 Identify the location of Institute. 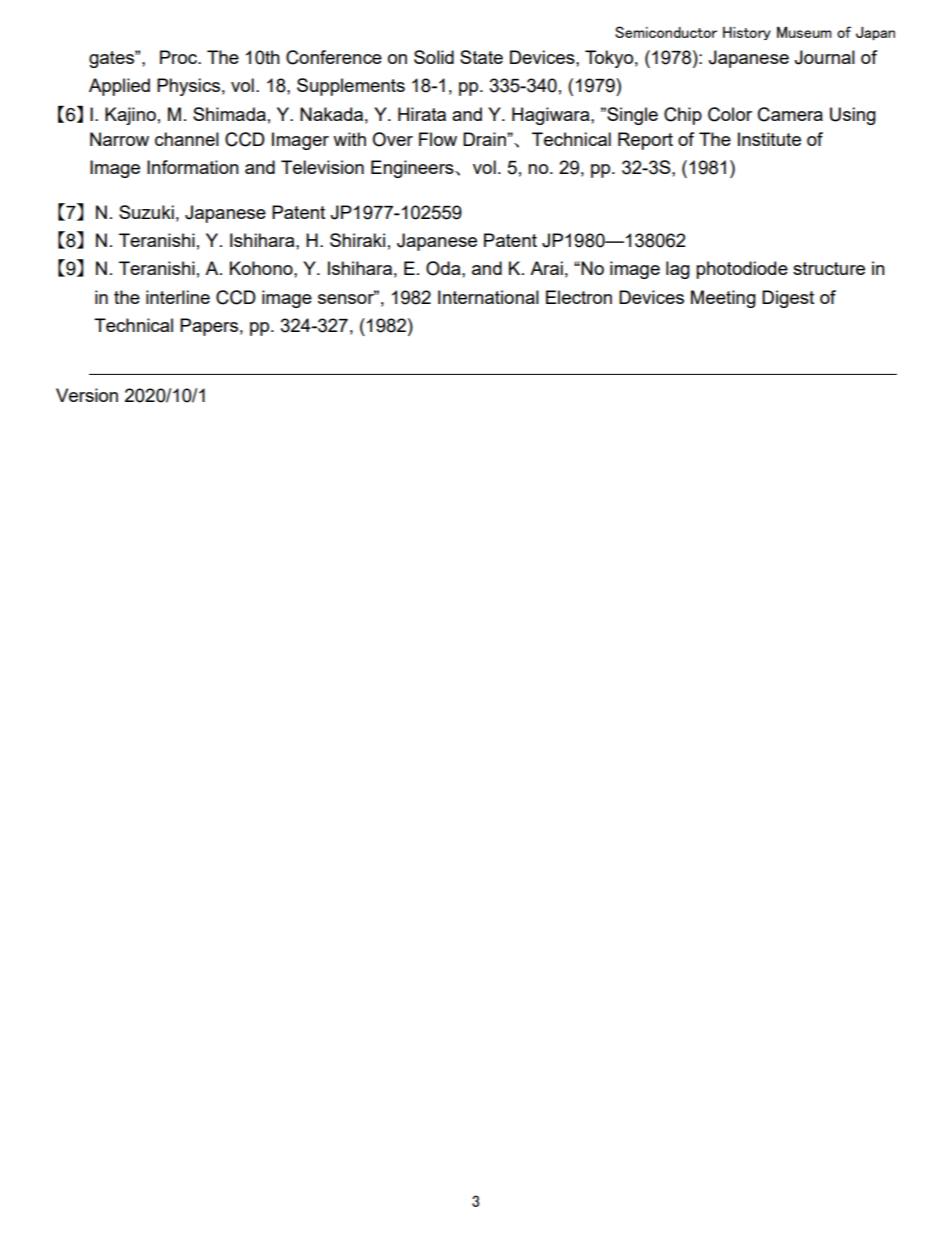
(769, 139).
